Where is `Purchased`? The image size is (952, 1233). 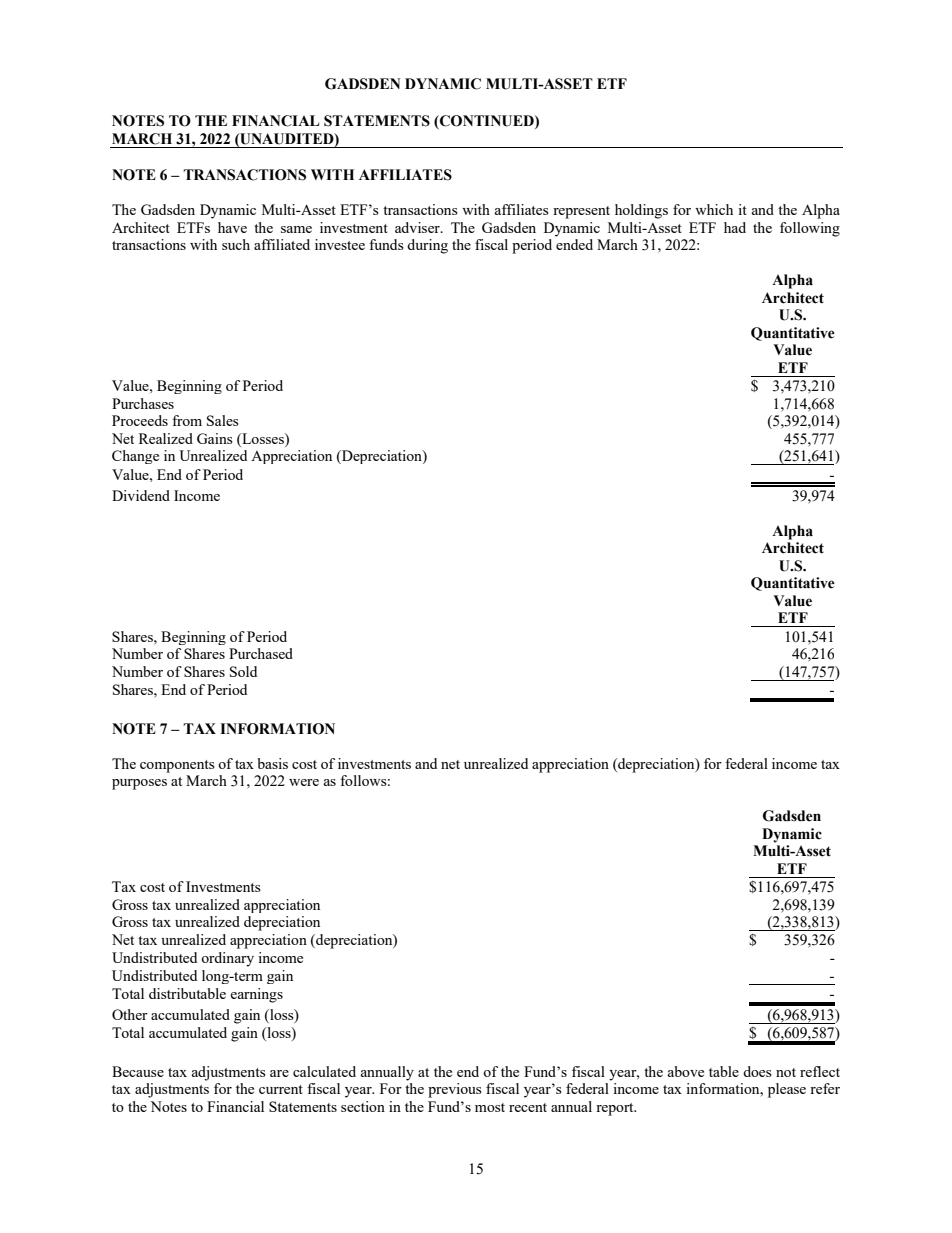
Purchased is located at coordinates (261, 653).
